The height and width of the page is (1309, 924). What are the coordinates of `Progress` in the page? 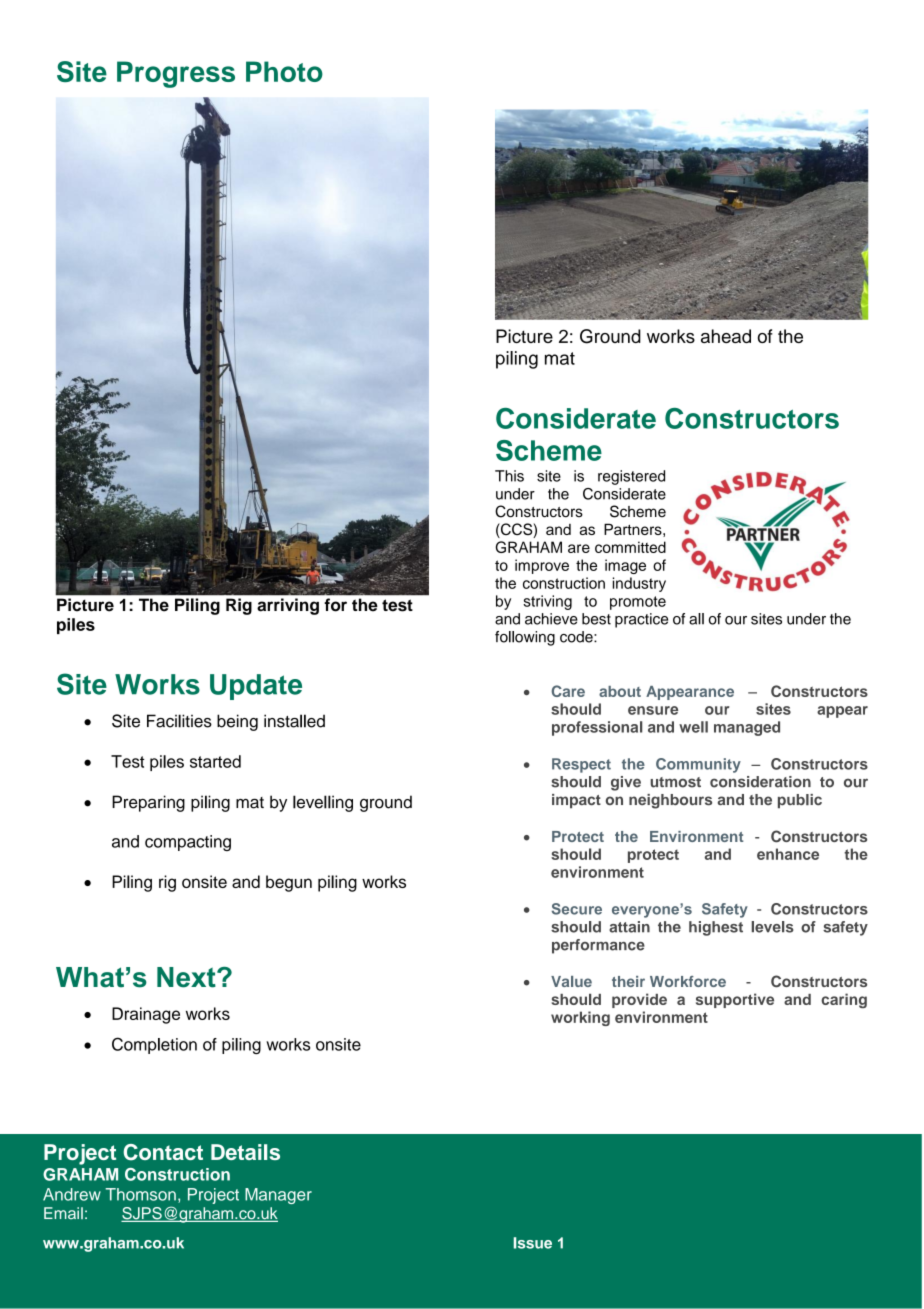 It's located at (176, 74).
